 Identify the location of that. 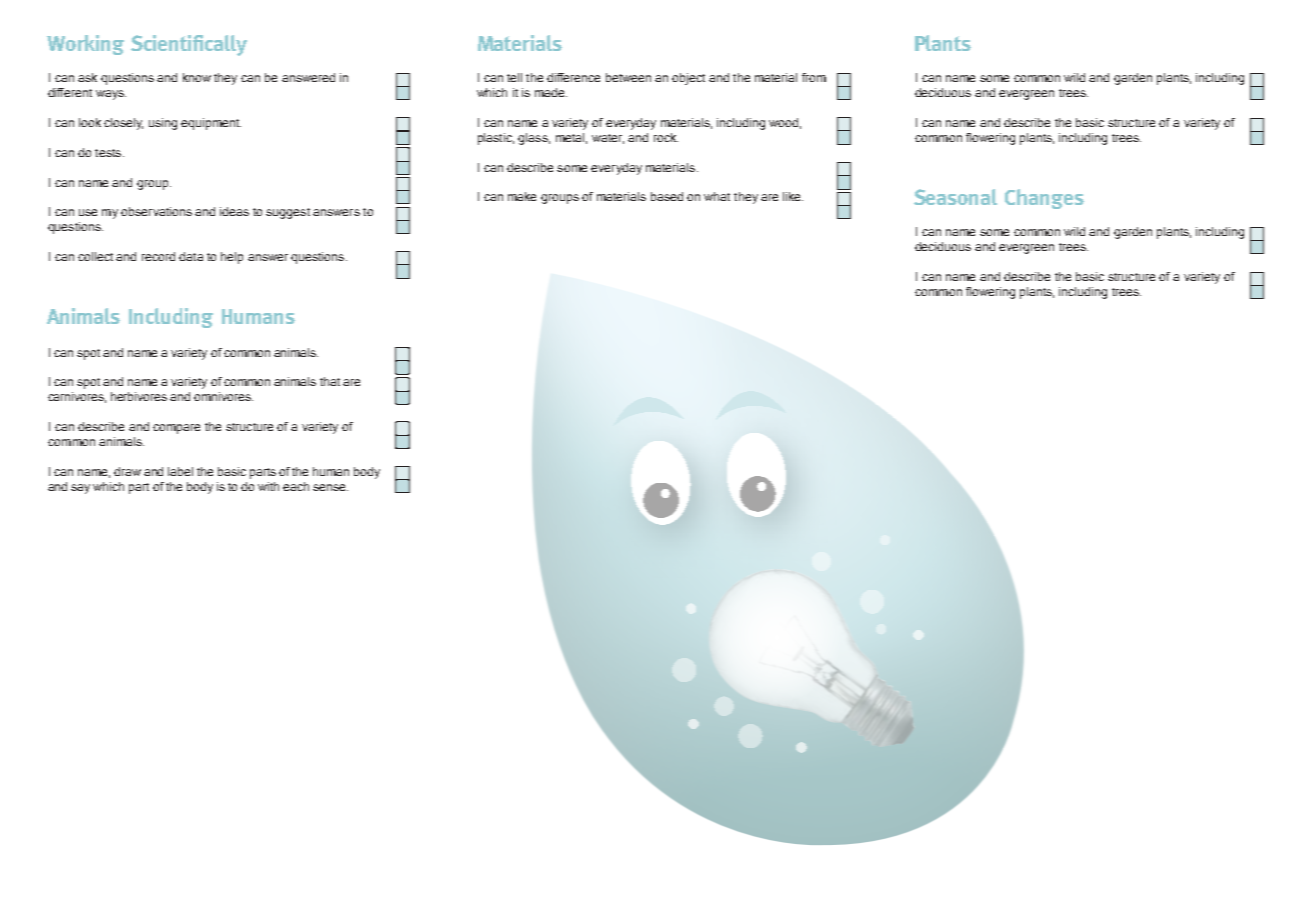
(330, 381).
